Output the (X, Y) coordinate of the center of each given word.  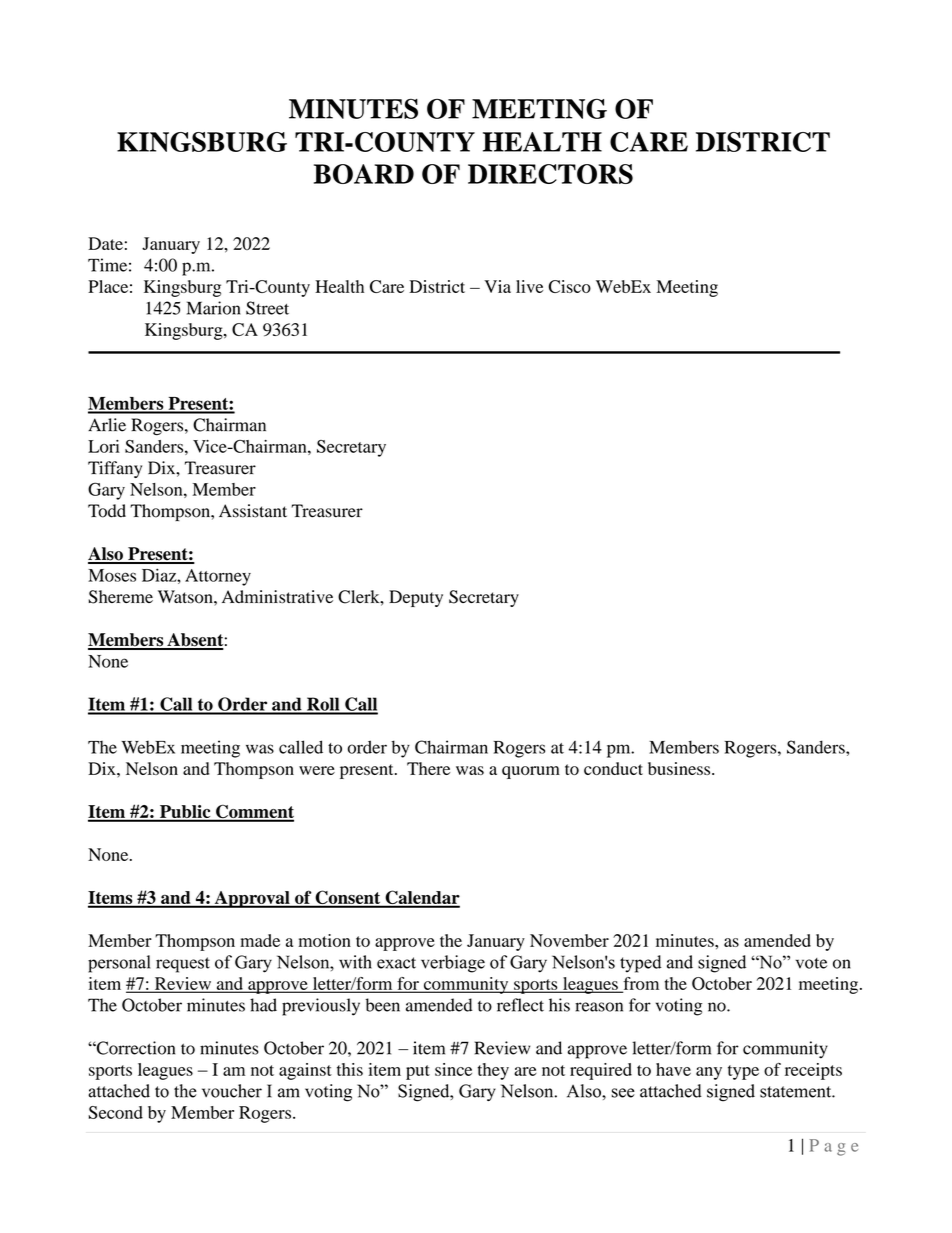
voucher (232, 1091)
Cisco (569, 286)
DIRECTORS (550, 174)
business (680, 768)
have (673, 1069)
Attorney (218, 577)
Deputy (416, 598)
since (453, 1069)
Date (105, 243)
